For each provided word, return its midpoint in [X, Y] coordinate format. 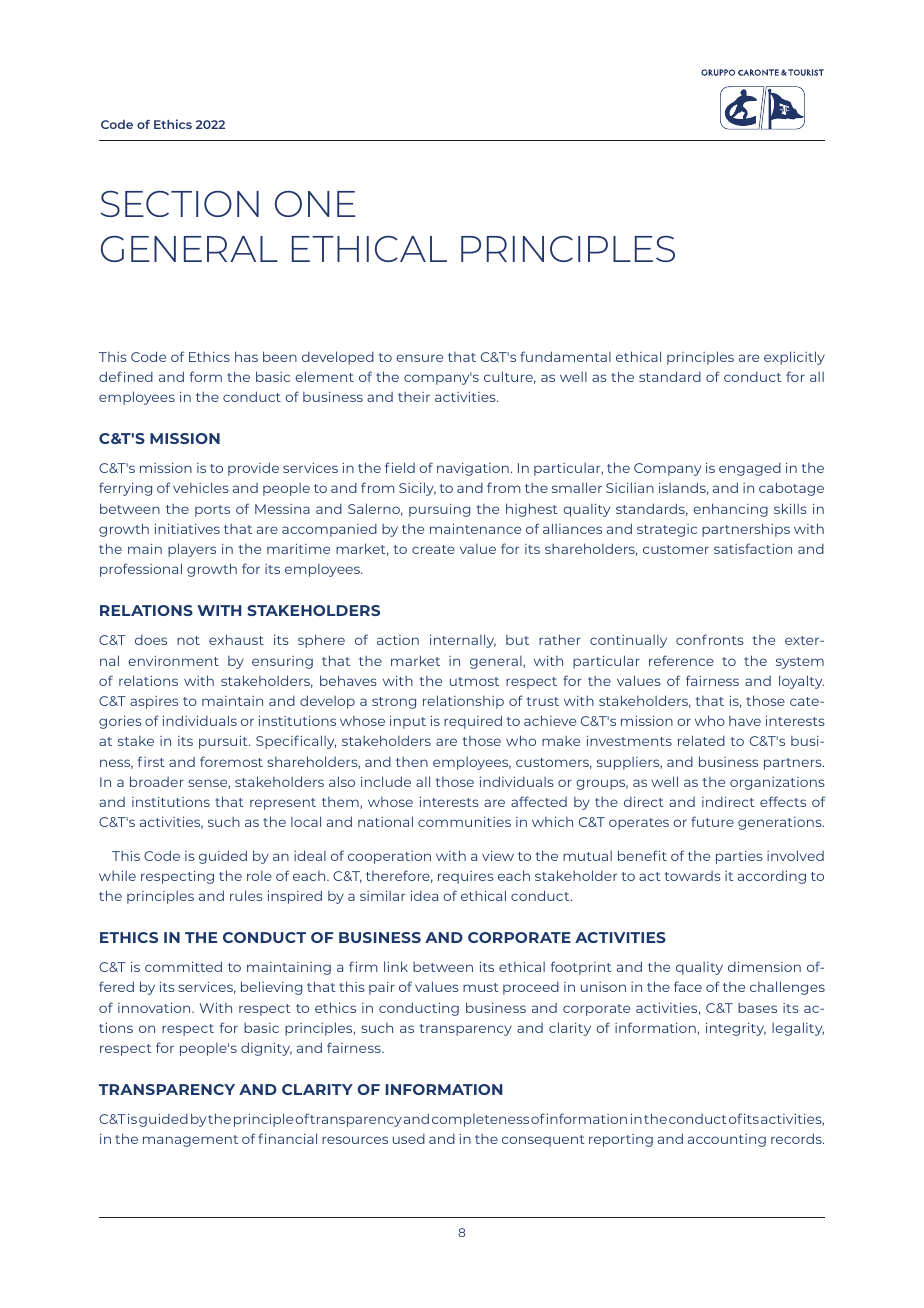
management [190, 1141]
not [188, 640]
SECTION [180, 203]
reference [681, 660]
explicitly [794, 358]
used [409, 1139]
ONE [315, 204]
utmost [474, 681]
